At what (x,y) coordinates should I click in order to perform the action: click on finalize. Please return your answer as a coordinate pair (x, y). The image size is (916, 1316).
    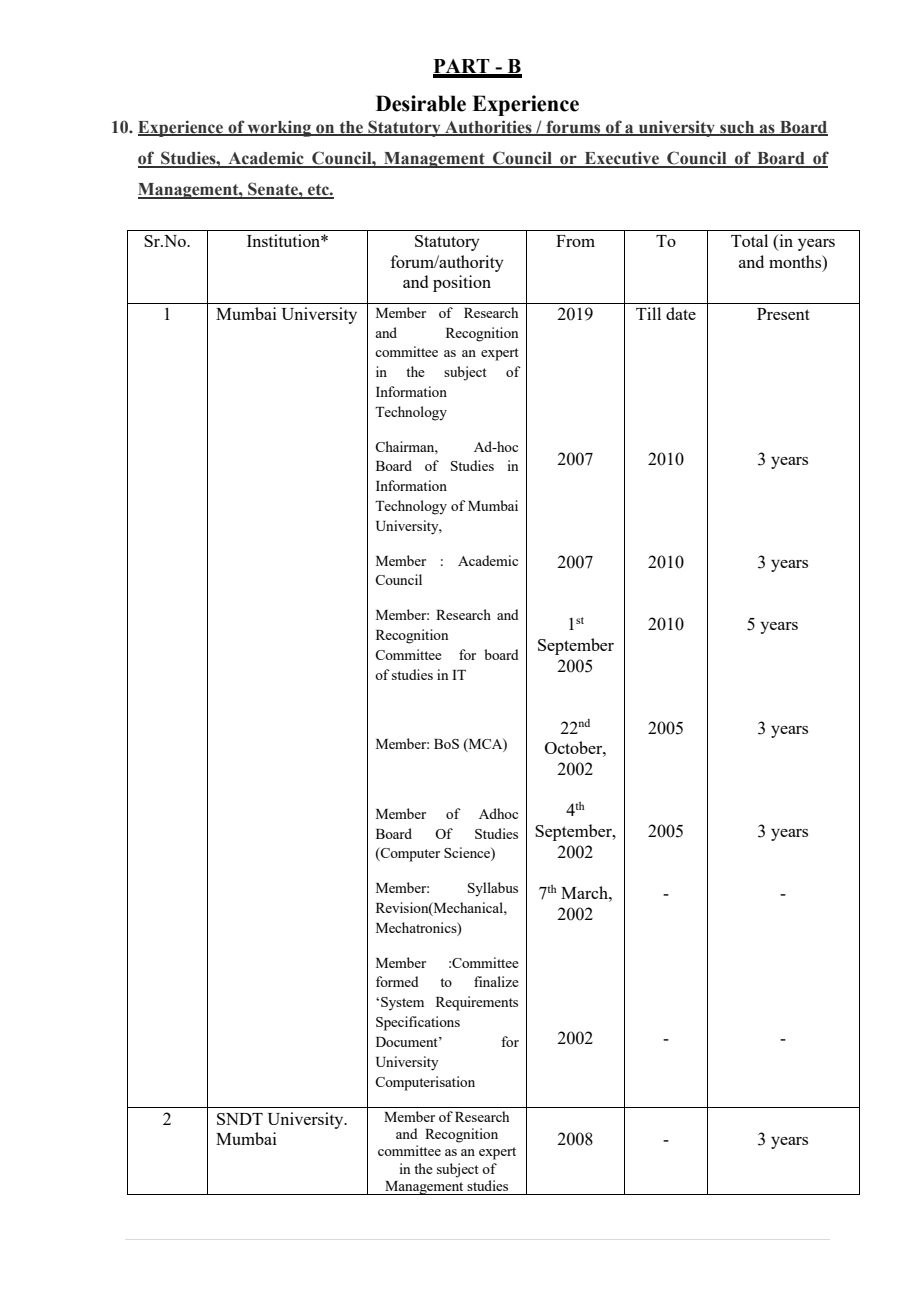
    Looking at the image, I should click on (496, 981).
